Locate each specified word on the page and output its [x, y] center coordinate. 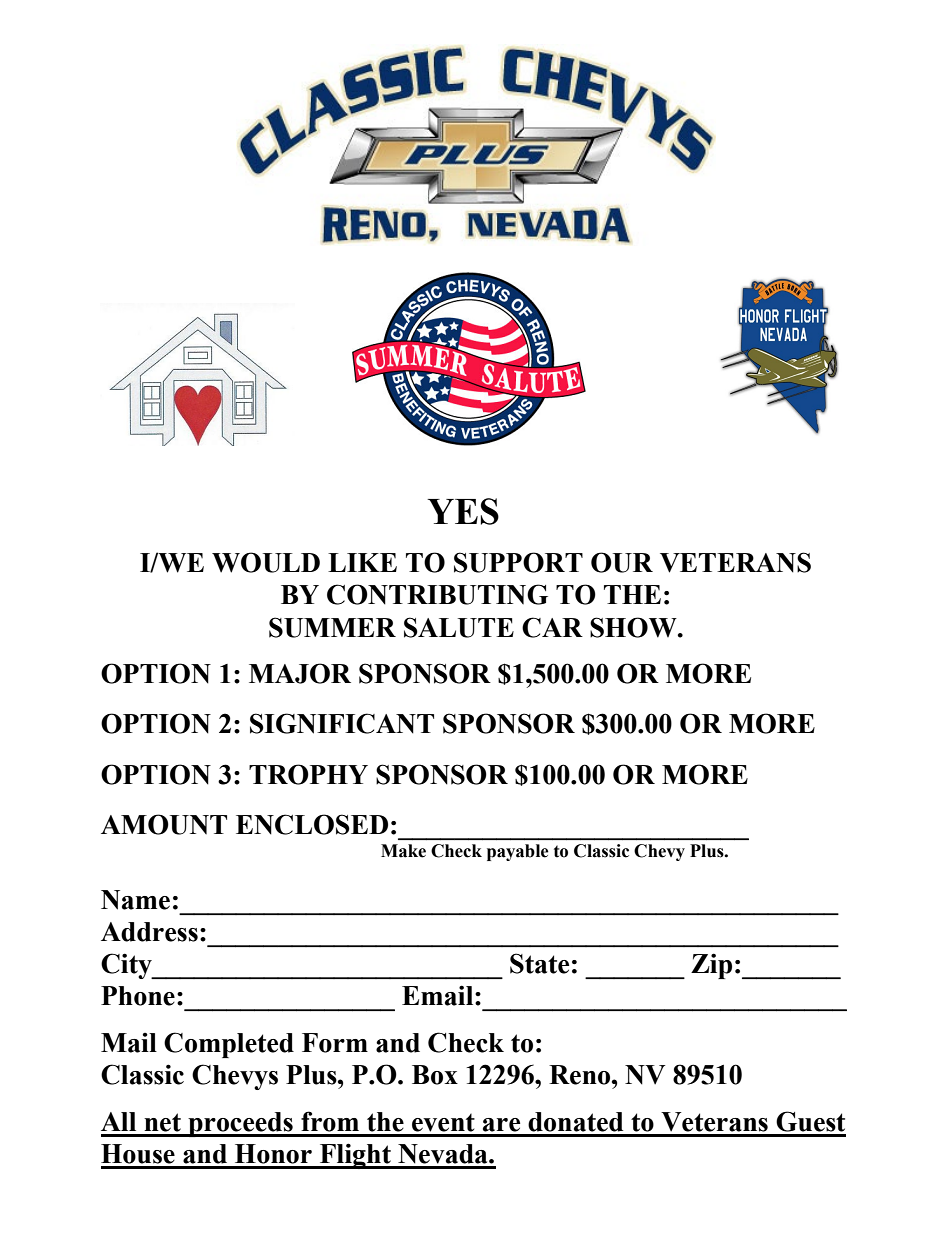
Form [335, 1043]
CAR [552, 627]
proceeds [240, 1124]
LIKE [362, 562]
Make [403, 851]
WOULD [266, 562]
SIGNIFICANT [342, 723]
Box [435, 1075]
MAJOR [300, 673]
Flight [355, 1156]
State [539, 963]
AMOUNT [164, 824]
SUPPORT [518, 562]
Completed [229, 1045]
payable [518, 852]
